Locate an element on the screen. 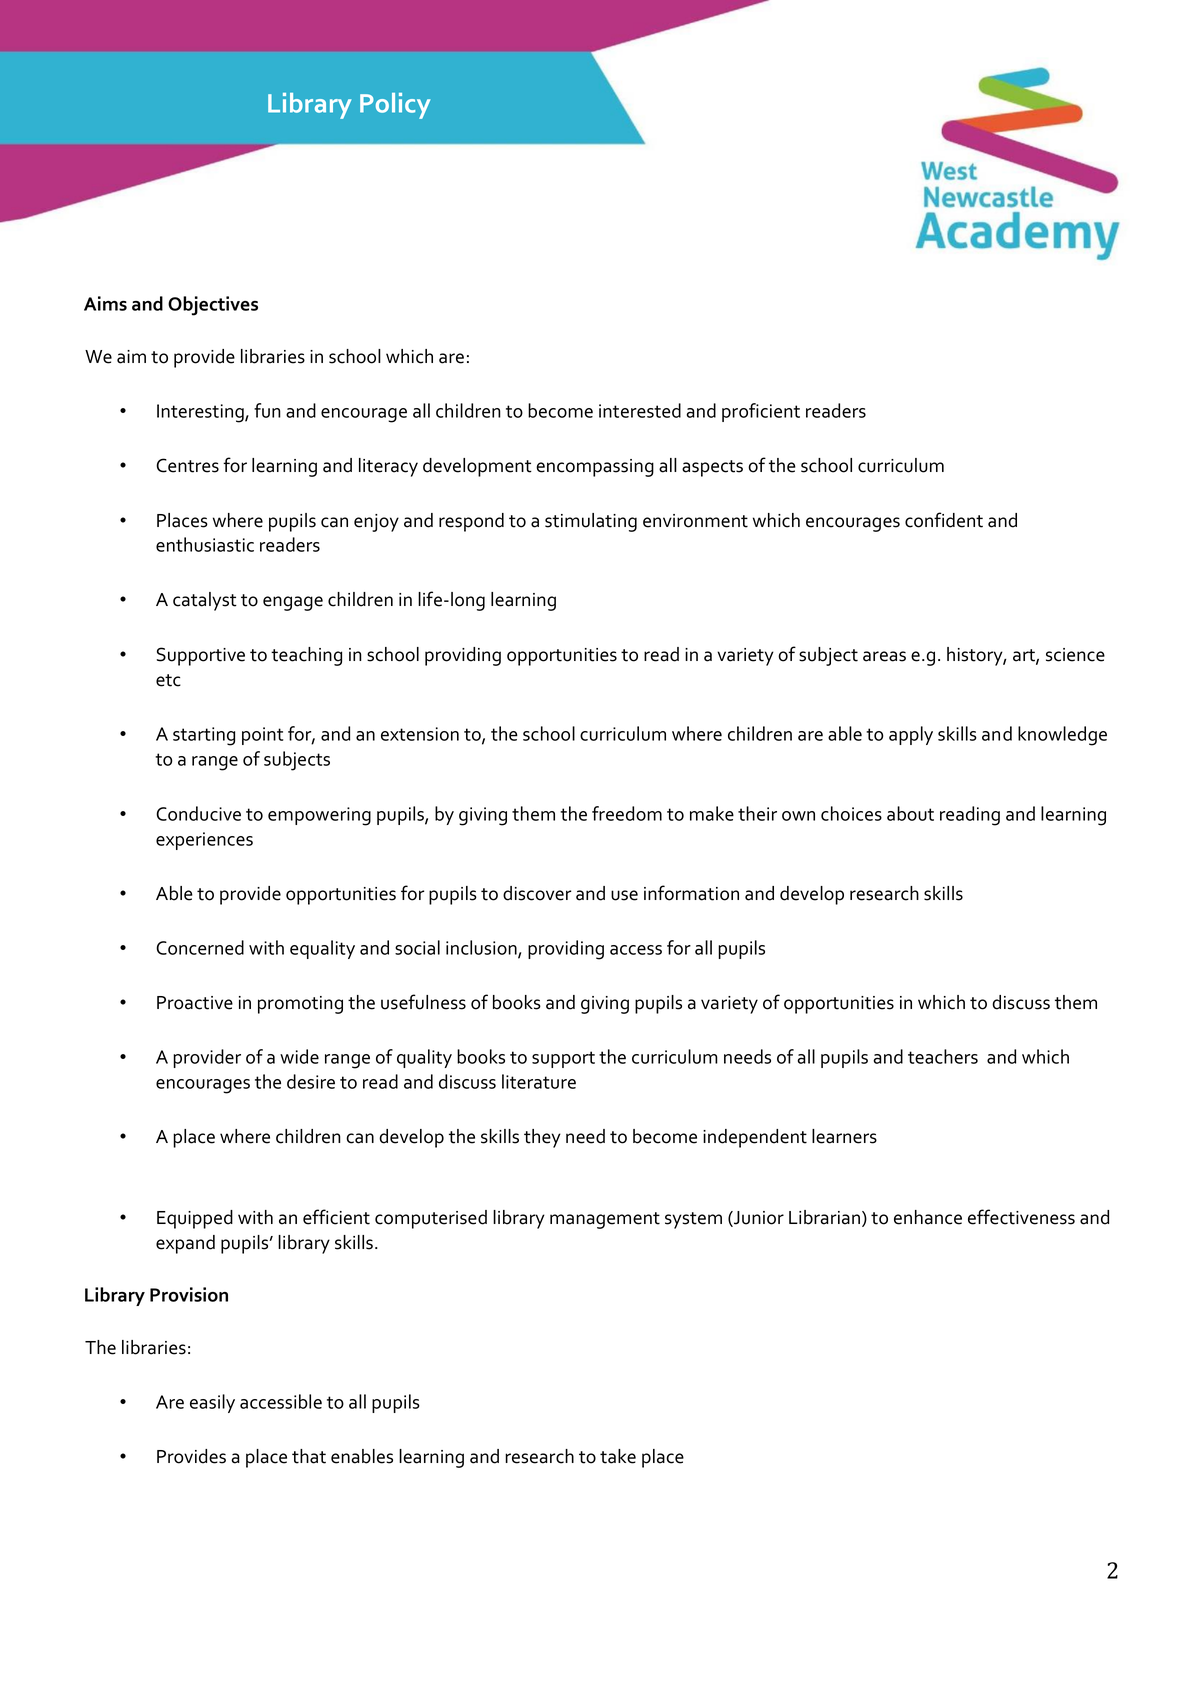 This screenshot has height=1683, width=1189. freedom is located at coordinates (627, 813).
